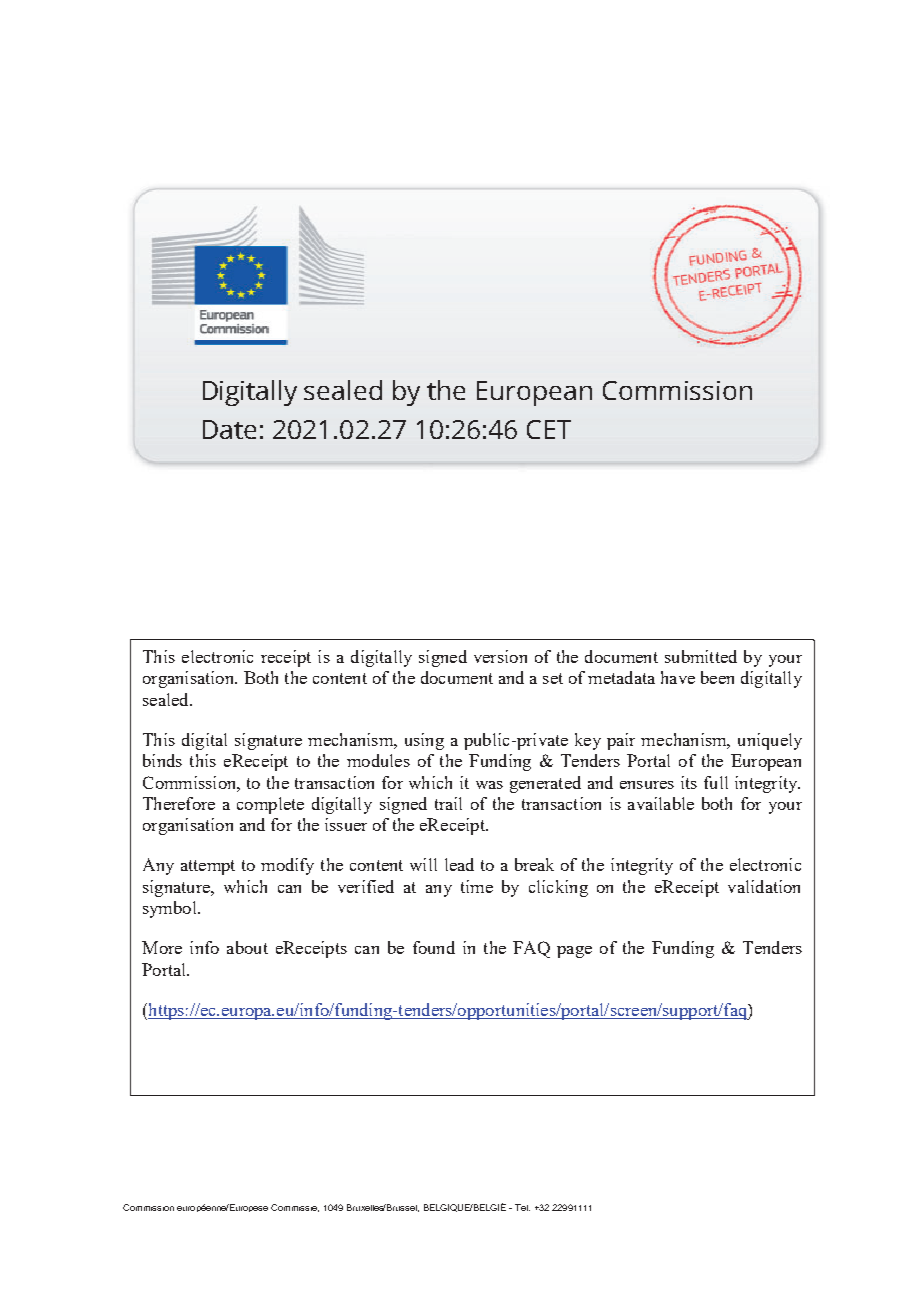 Image resolution: width=924 pixels, height=1308 pixels. Describe the element at coordinates (500, 656) in the image. I see `version` at that location.
